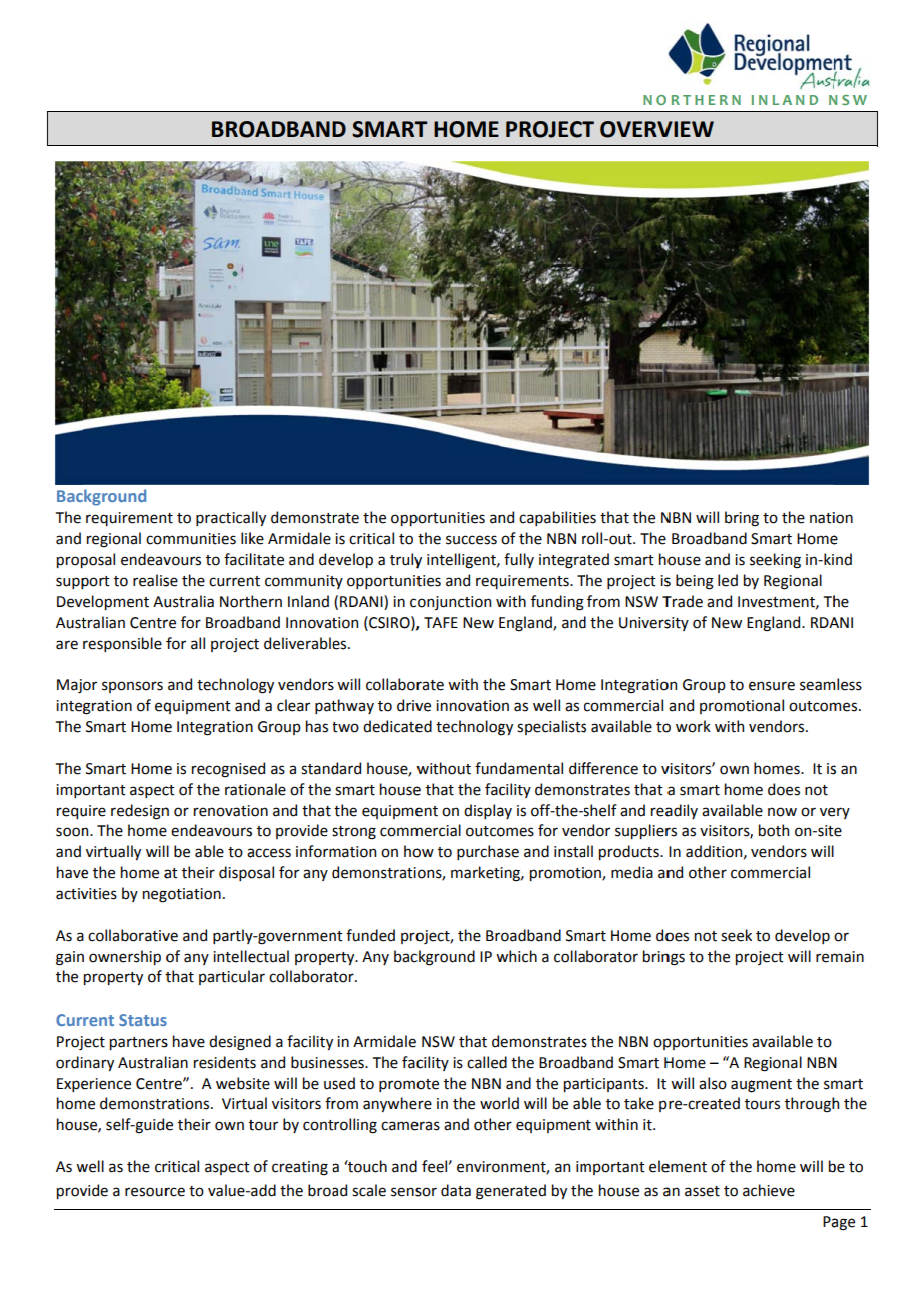 The height and width of the screenshot is (1308, 924). What do you see at coordinates (476, 872) in the screenshot?
I see `market` at bounding box center [476, 872].
